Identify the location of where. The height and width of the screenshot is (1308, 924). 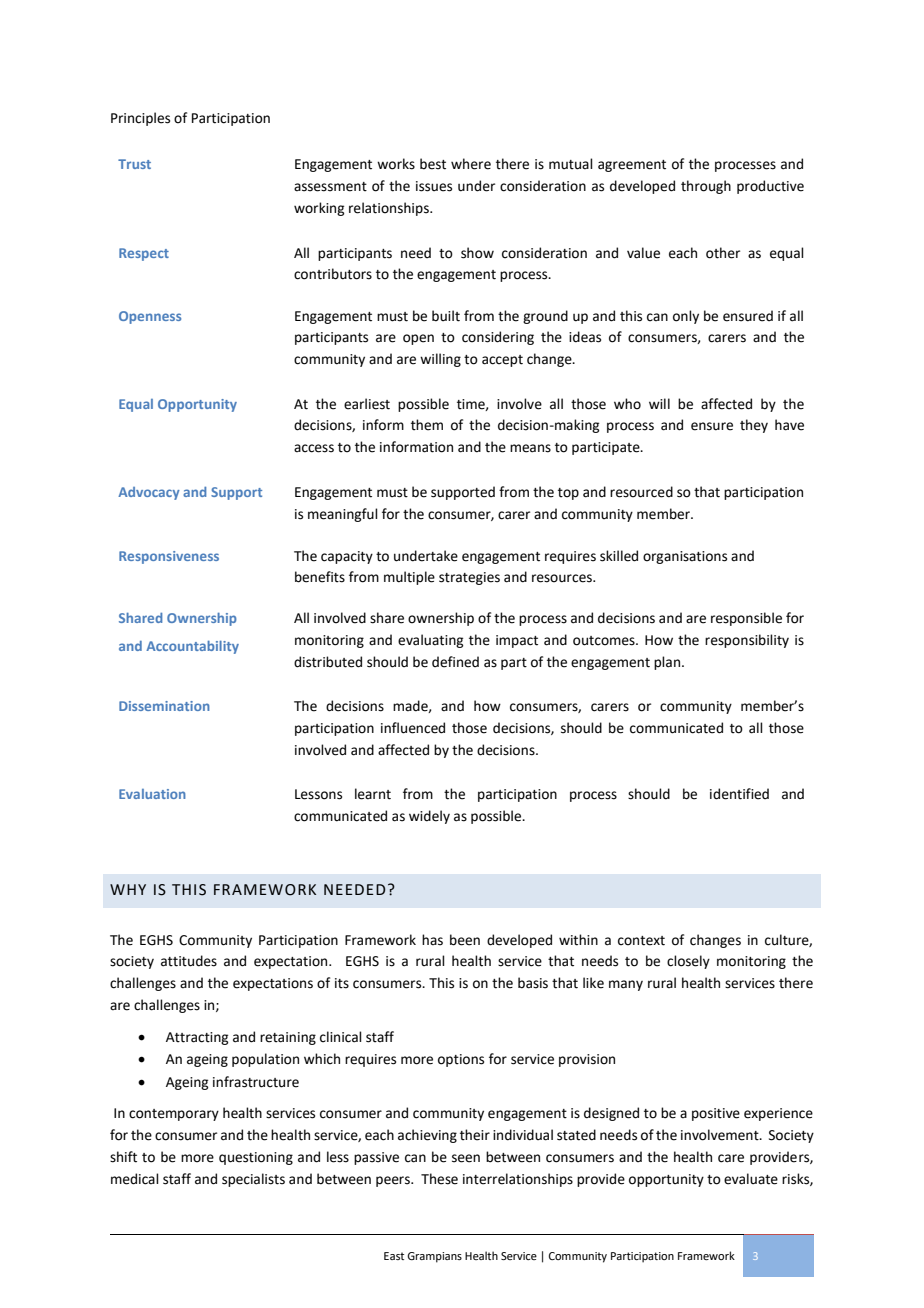
(471, 164).
